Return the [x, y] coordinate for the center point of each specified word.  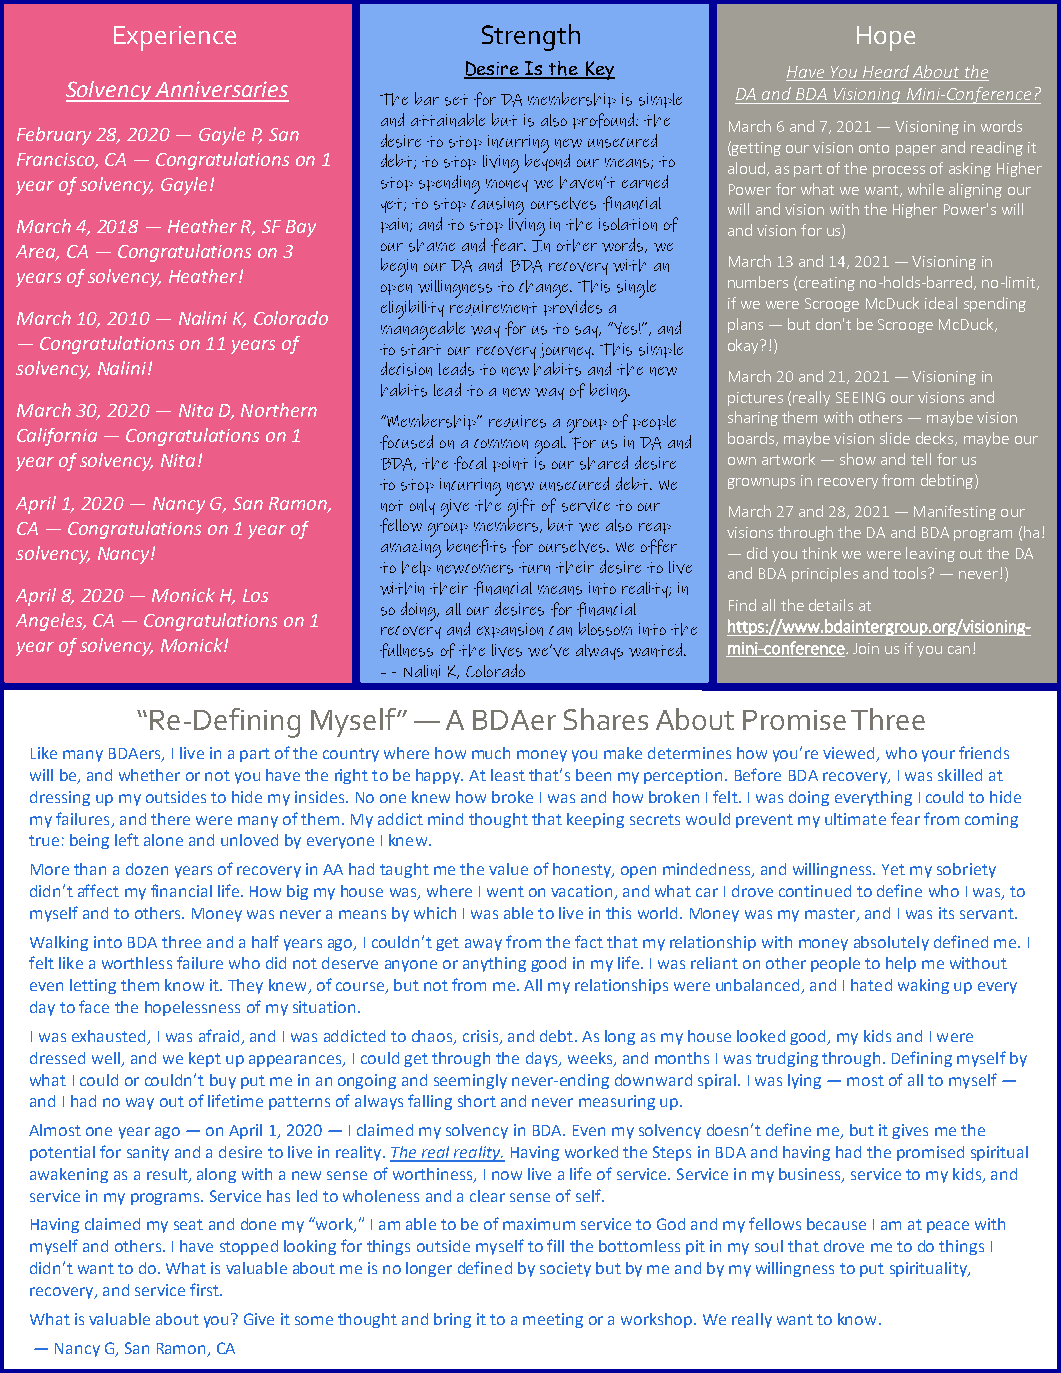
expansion [510, 630]
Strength [531, 37]
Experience [175, 38]
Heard [886, 71]
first [205, 1289]
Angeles [50, 622]
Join [866, 648]
